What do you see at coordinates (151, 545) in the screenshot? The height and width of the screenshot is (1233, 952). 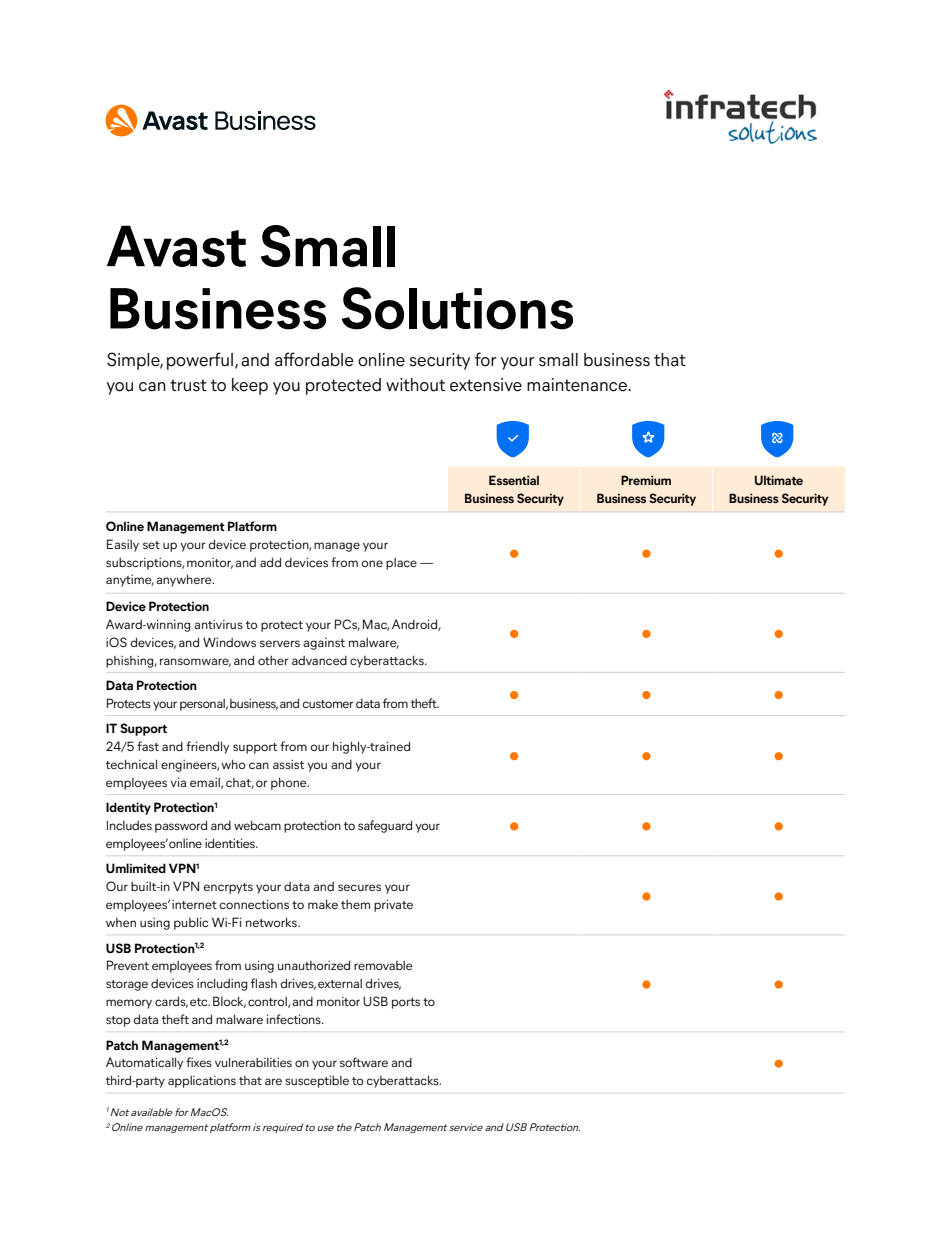 I see `set` at bounding box center [151, 545].
